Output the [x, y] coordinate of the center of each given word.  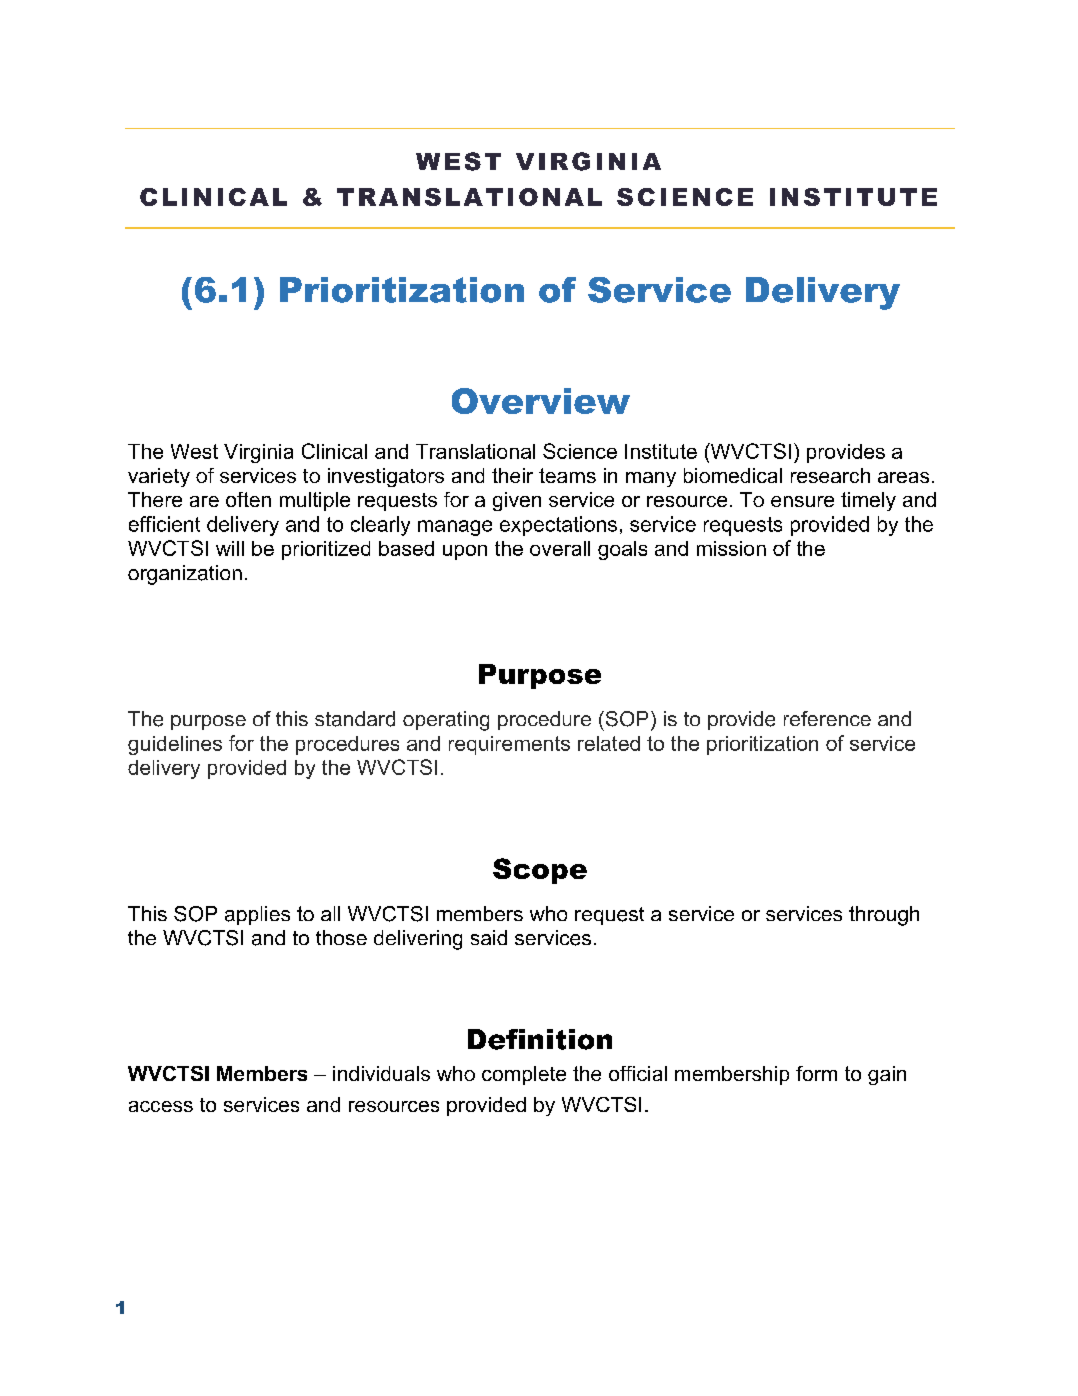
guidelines [175, 745]
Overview [541, 401]
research [830, 475]
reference [827, 718]
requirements [509, 745]
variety [159, 477]
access [161, 1106]
